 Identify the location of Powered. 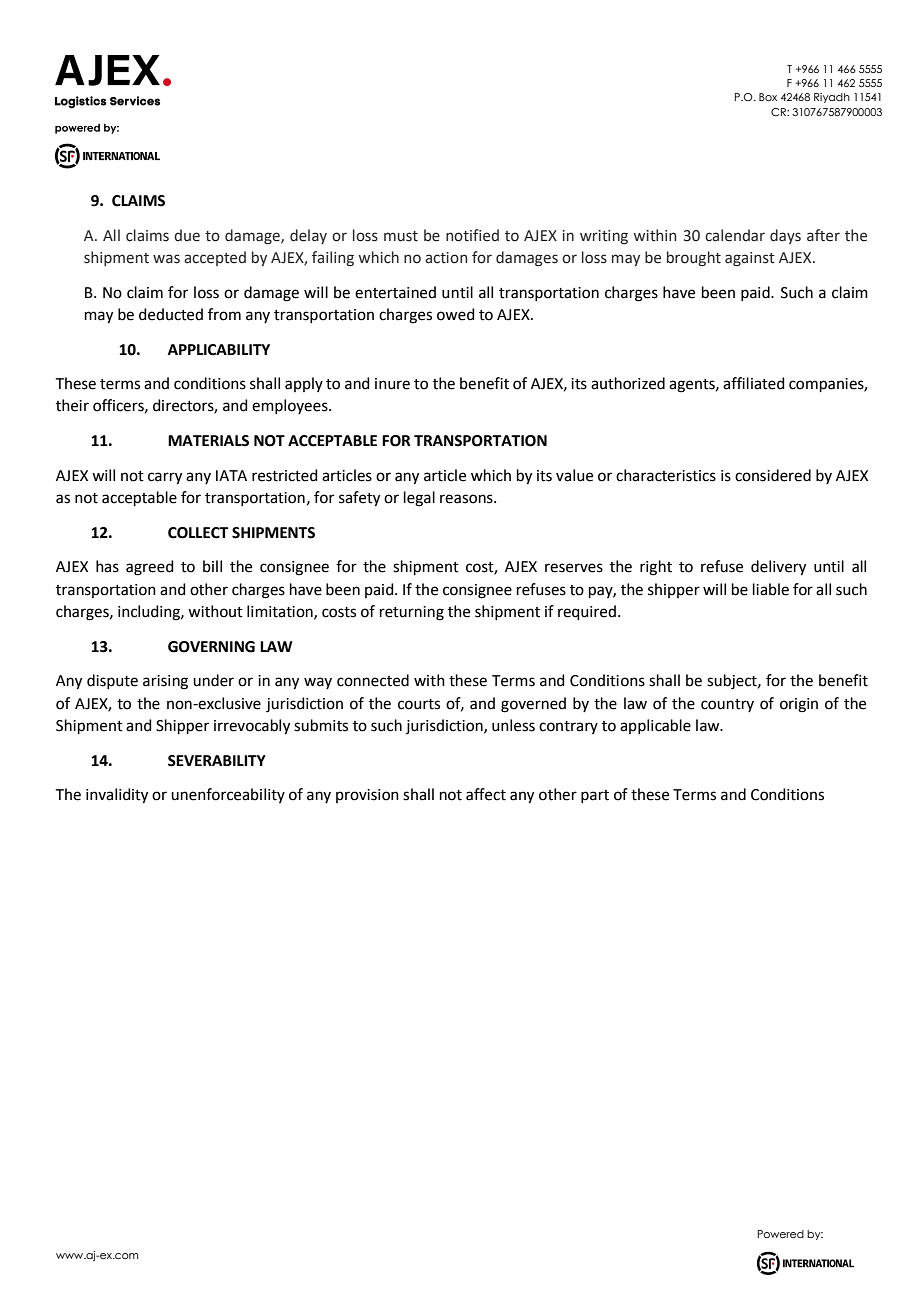
(781, 1234).
